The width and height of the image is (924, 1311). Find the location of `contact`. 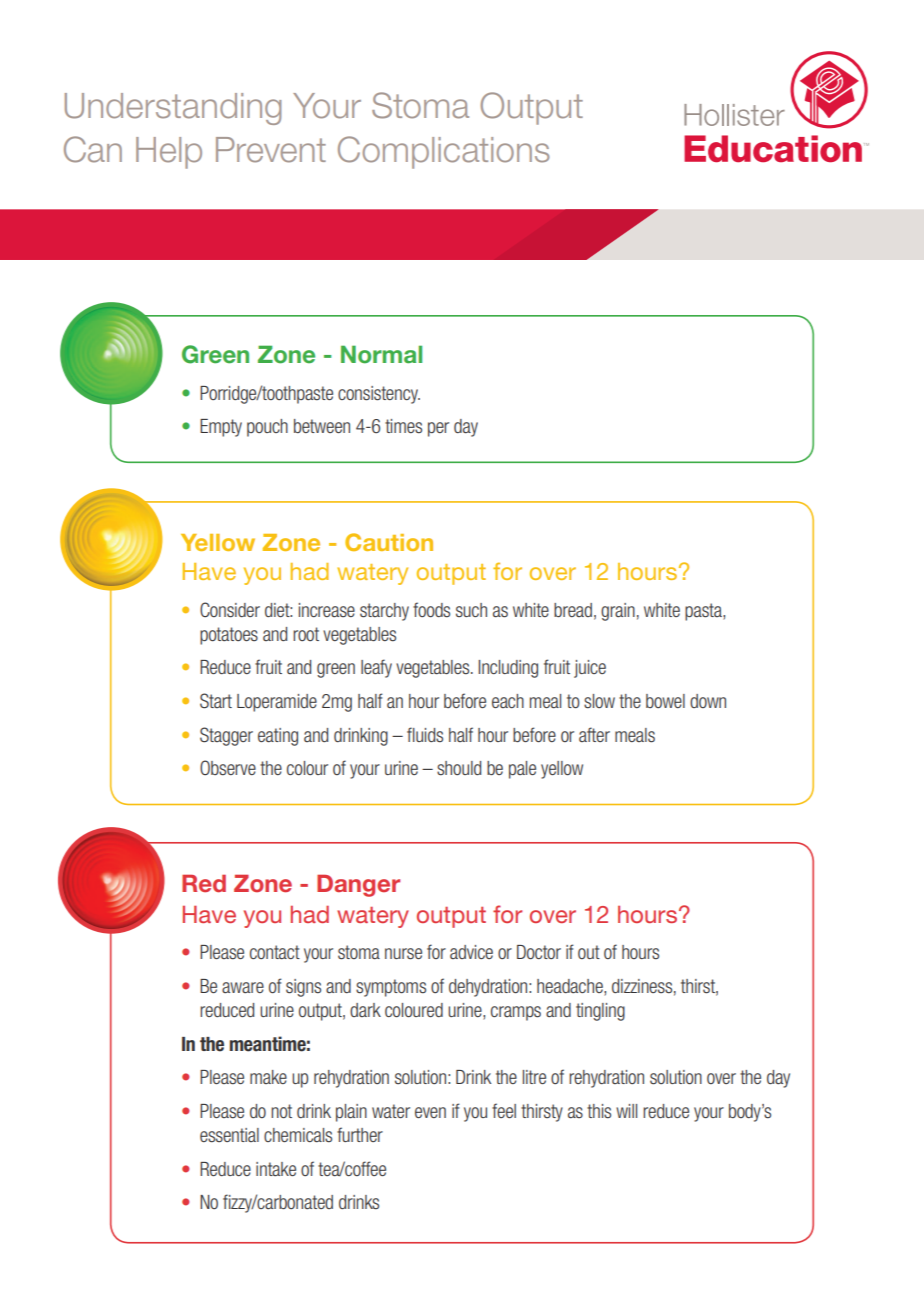

contact is located at coordinates (275, 952).
